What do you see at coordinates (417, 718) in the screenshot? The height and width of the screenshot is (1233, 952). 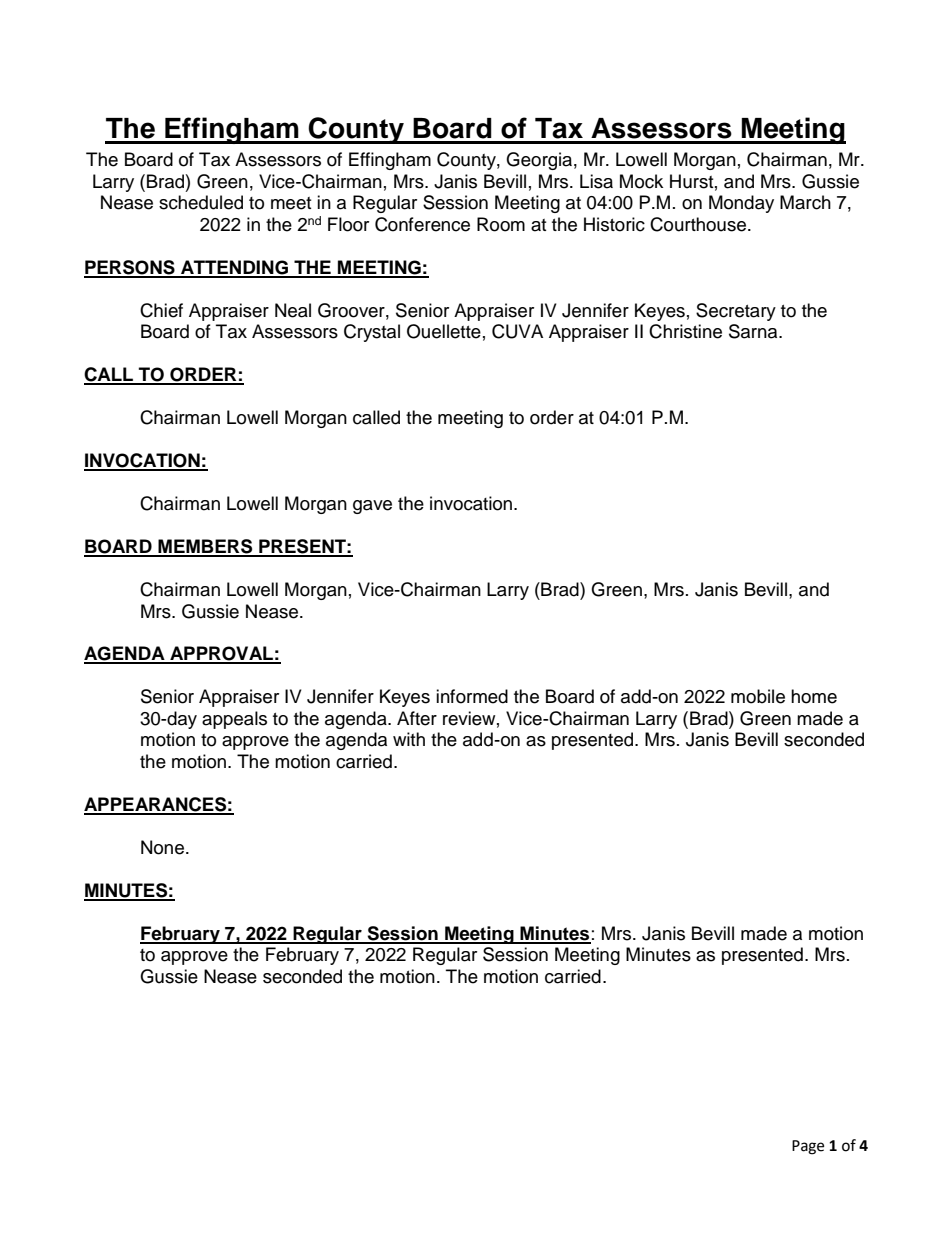 I see `After` at bounding box center [417, 718].
